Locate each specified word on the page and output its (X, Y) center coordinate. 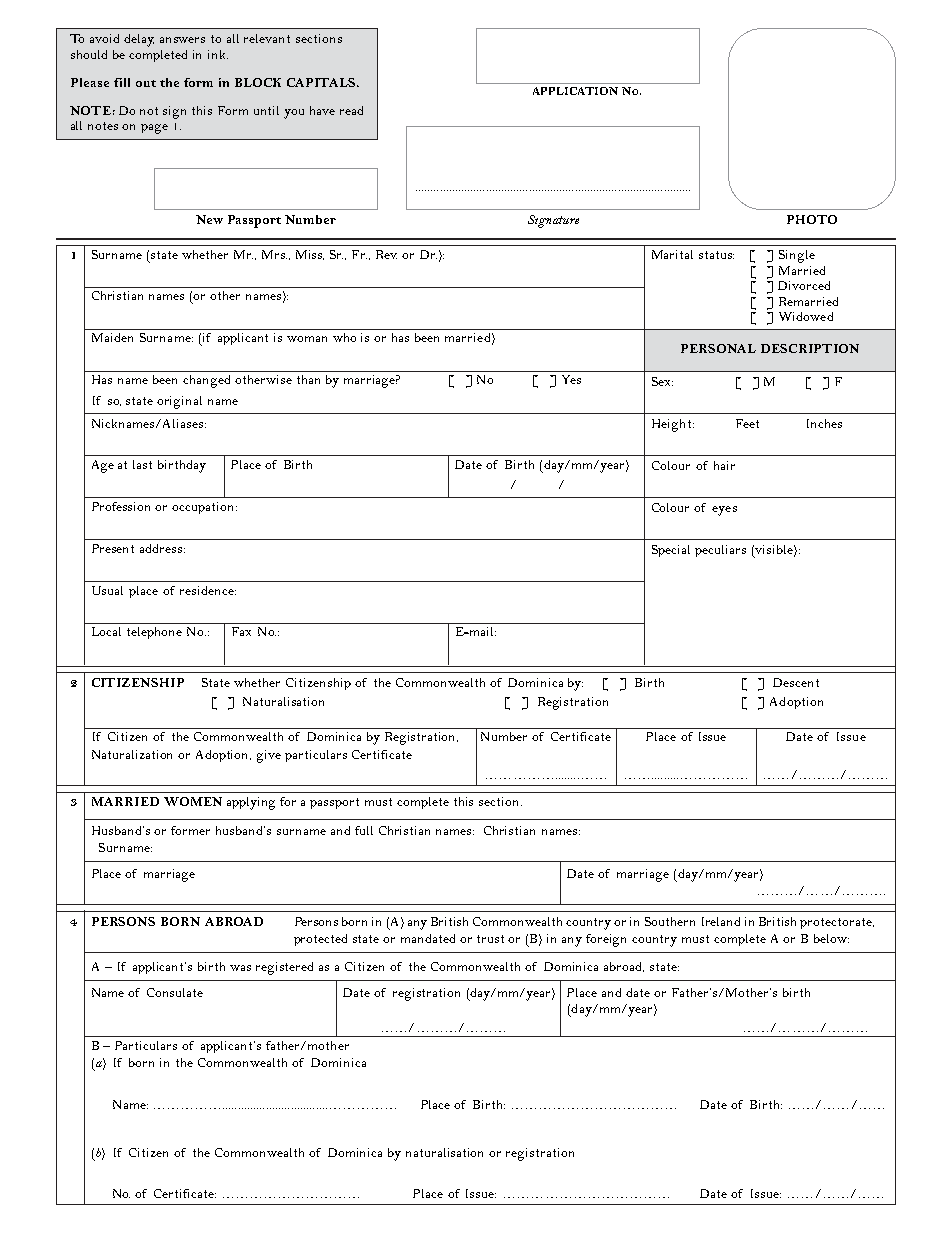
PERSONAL (718, 348)
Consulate (175, 992)
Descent (796, 682)
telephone (154, 633)
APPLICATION (575, 91)
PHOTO (812, 219)
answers (182, 40)
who (344, 337)
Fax (241, 631)
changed (206, 381)
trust (490, 939)
